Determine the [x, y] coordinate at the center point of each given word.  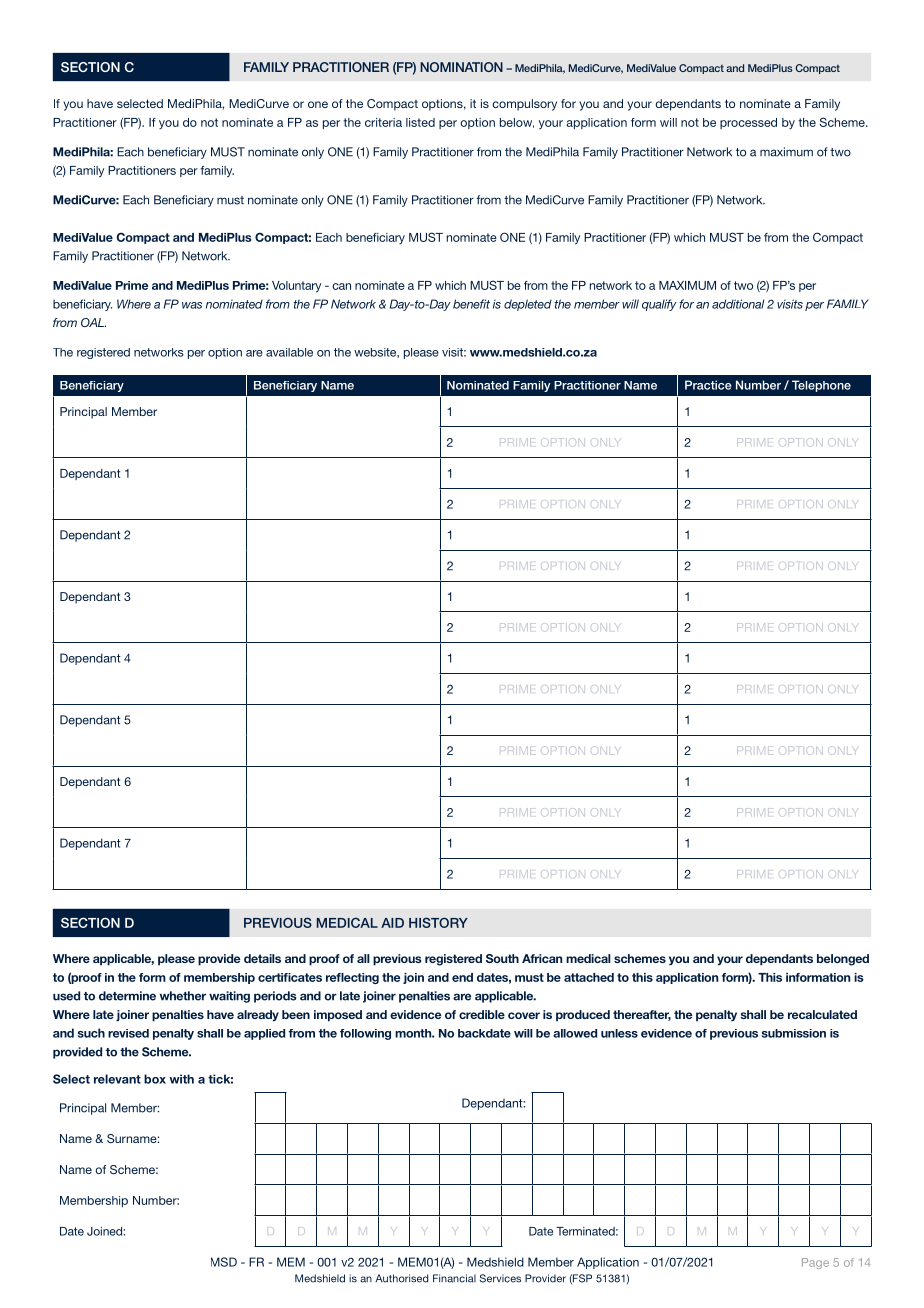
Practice [708, 385]
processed [748, 123]
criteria [383, 122]
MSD [224, 1262]
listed [420, 122]
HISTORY [438, 922]
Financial [454, 1278]
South [502, 958]
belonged [843, 960]
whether [183, 996]
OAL [93, 322]
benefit [471, 304]
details [262, 958]
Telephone [821, 386]
